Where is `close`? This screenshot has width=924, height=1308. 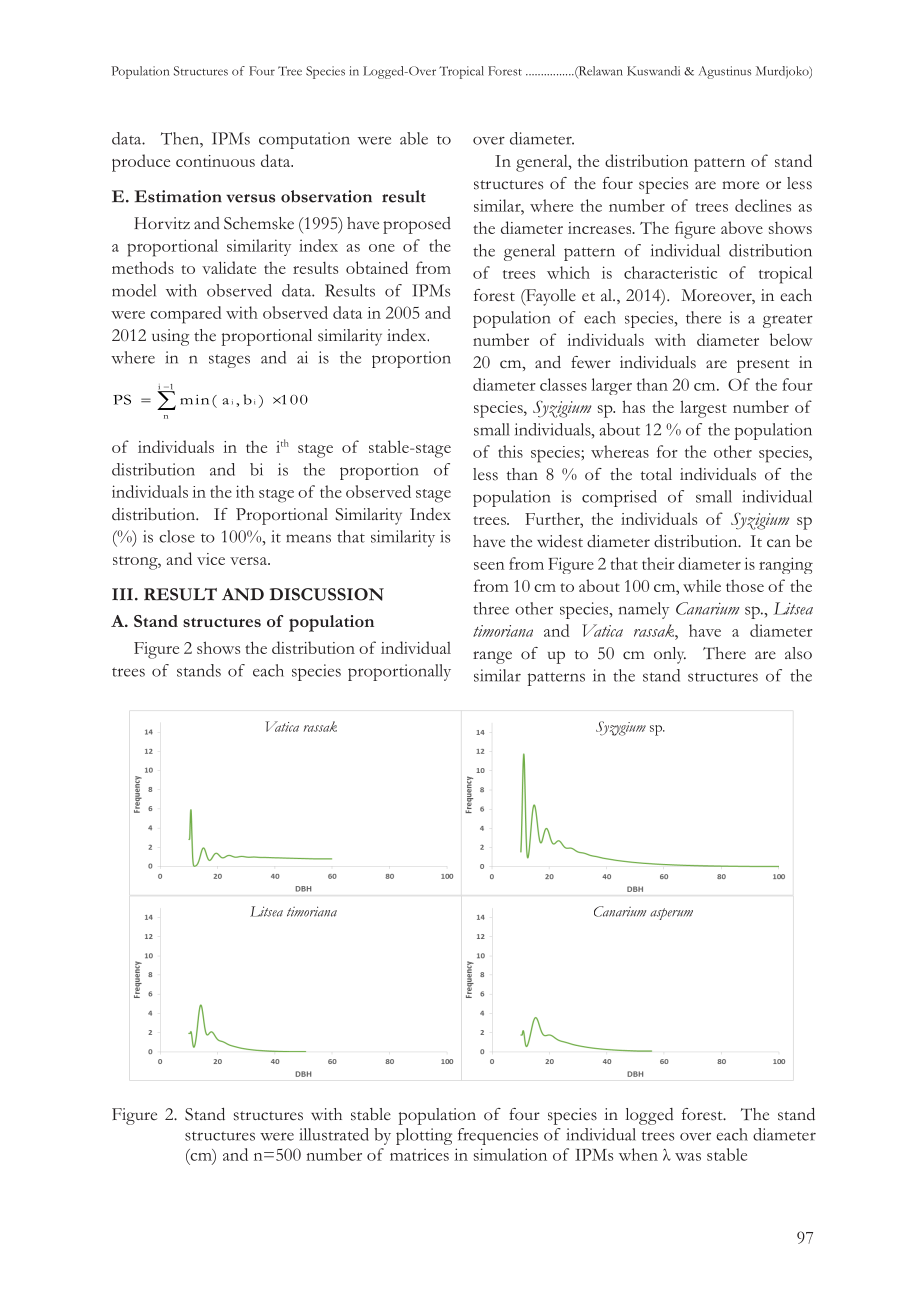
close is located at coordinates (177, 536).
